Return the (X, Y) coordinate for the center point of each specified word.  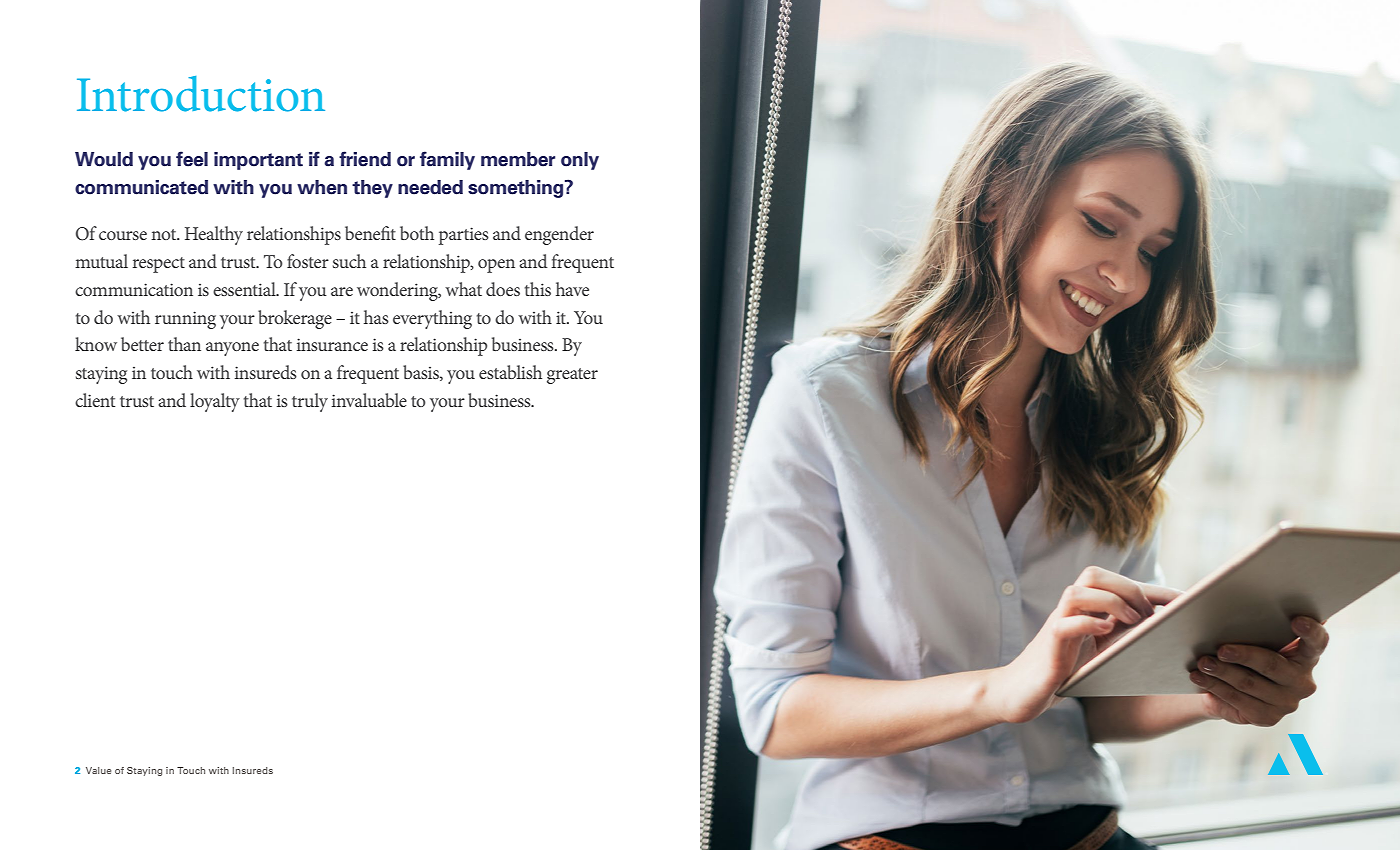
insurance (332, 344)
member (518, 159)
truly (310, 402)
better (142, 344)
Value (98, 770)
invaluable (369, 400)
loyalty (215, 402)
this (538, 289)
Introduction (201, 94)
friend (365, 159)
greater (572, 376)
